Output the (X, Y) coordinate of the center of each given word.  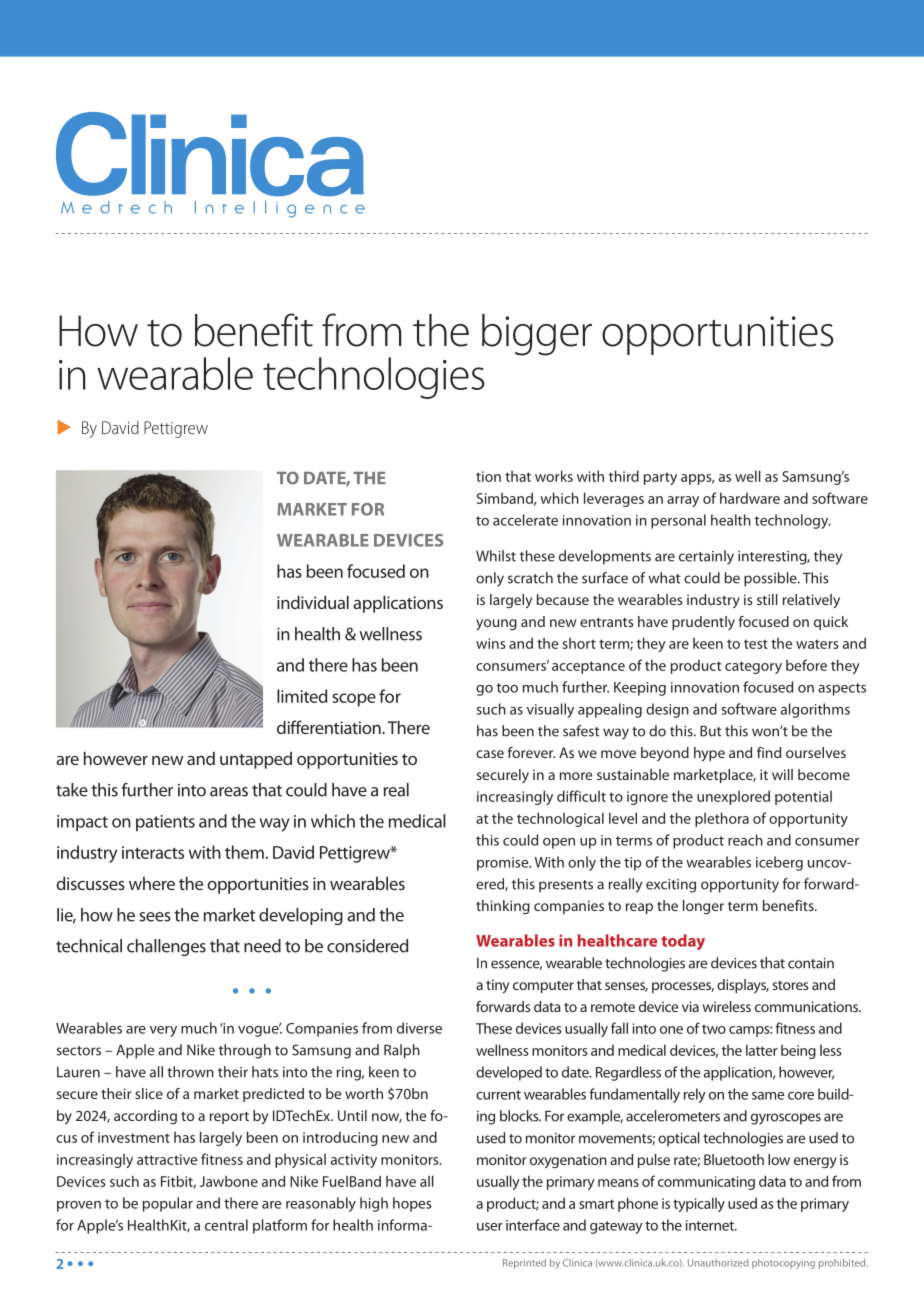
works (554, 476)
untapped (256, 760)
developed (509, 1073)
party (660, 478)
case (490, 754)
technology (793, 521)
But (710, 731)
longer (703, 907)
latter (762, 1050)
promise (504, 864)
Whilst (496, 556)
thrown (190, 1072)
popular (168, 1204)
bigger (537, 335)
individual (313, 602)
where (152, 883)
